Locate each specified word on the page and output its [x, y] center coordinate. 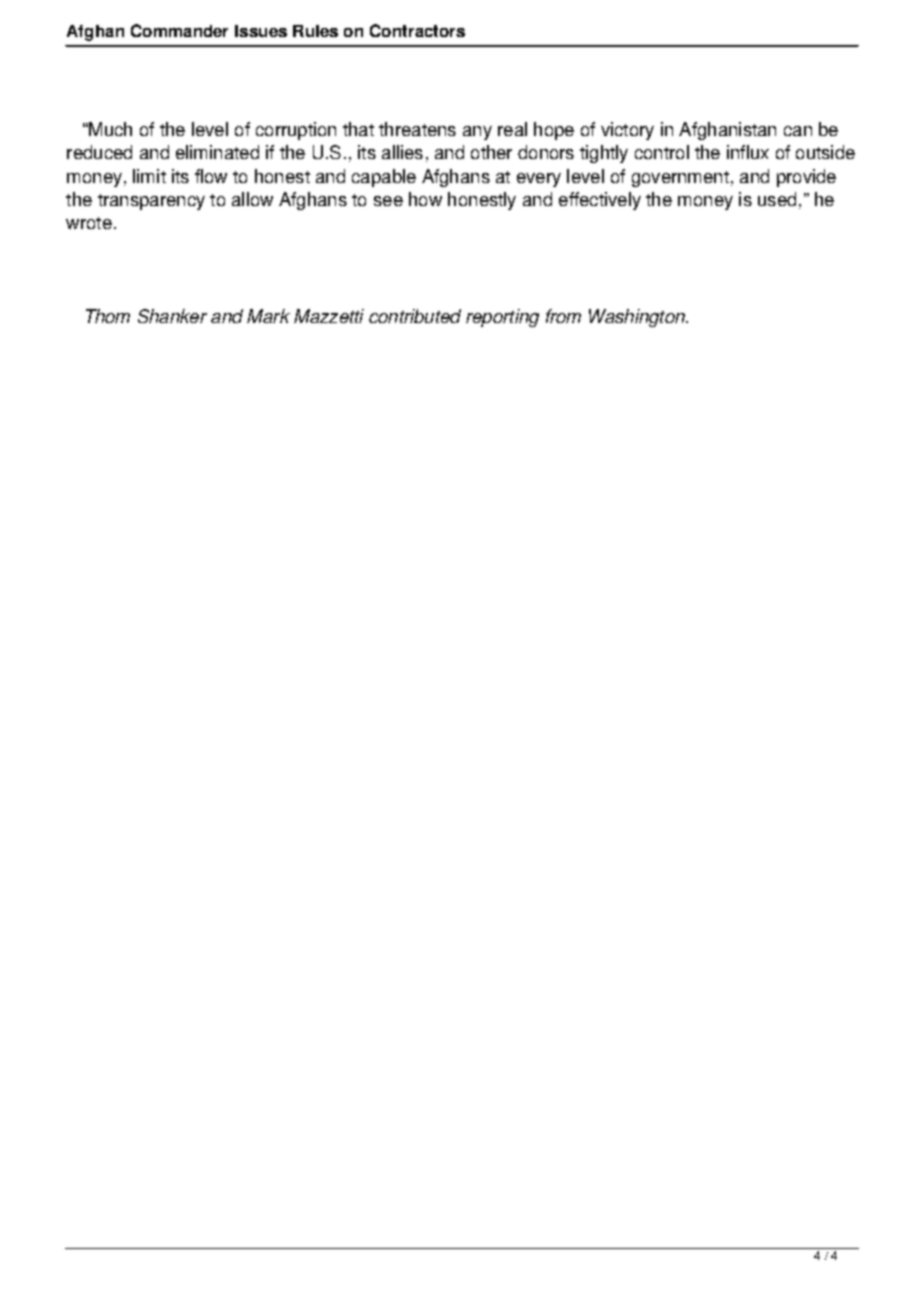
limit [149, 176]
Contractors [417, 30]
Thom [108, 316]
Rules [315, 31]
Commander [179, 30]
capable [384, 178]
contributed [415, 316]
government [680, 179]
